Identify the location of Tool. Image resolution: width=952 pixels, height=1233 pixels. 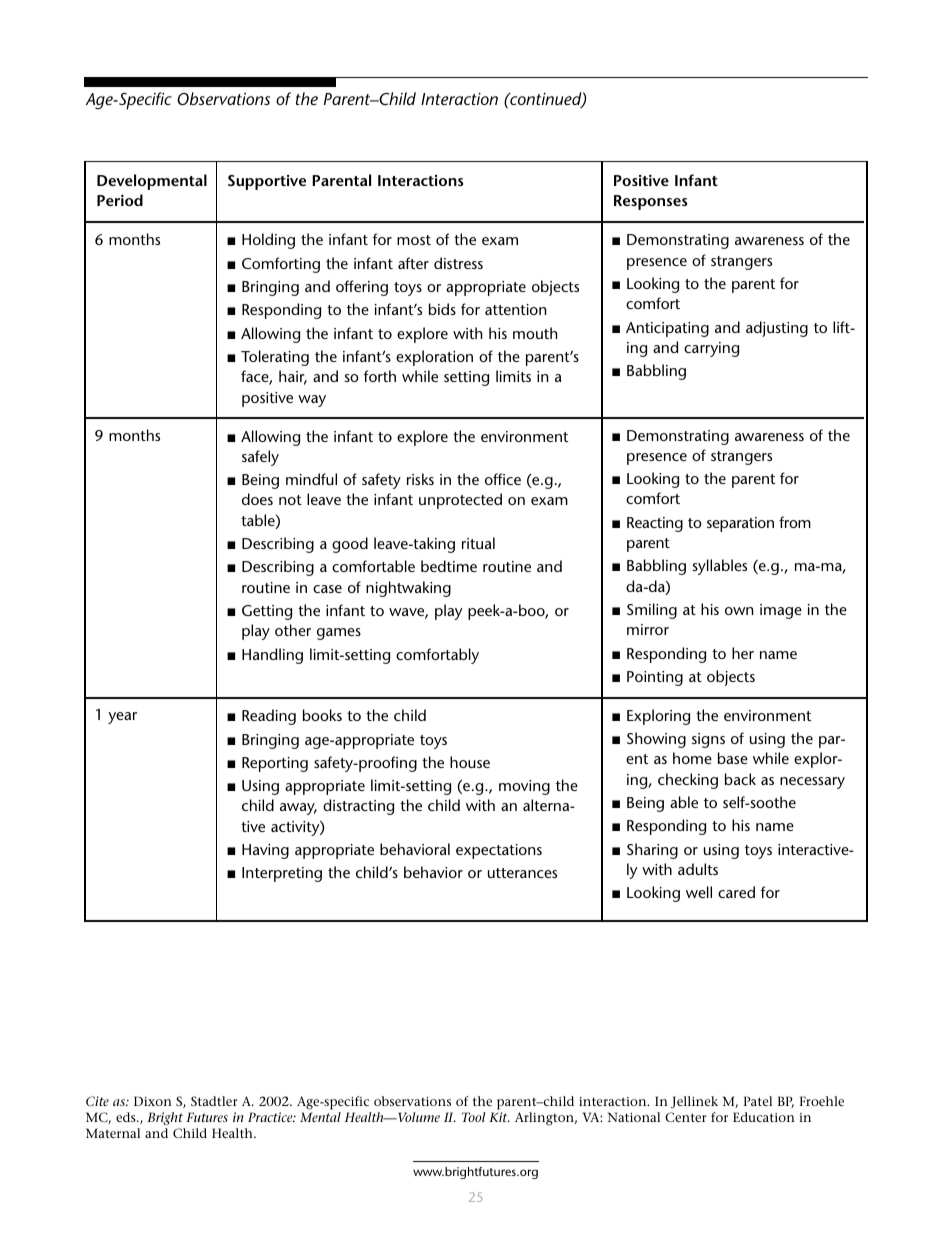
(473, 1117).
